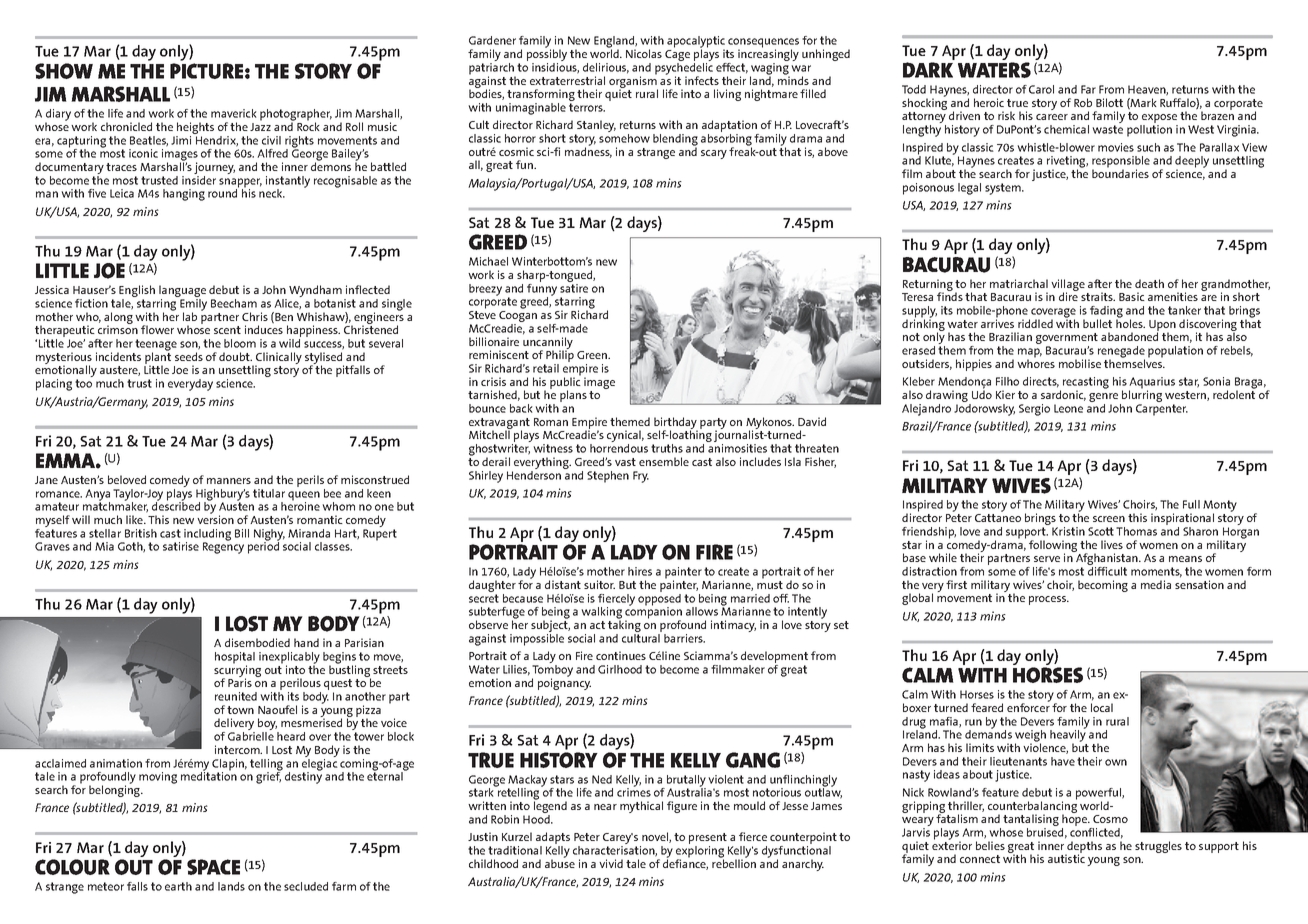 The width and height of the page is (1308, 924). Describe the element at coordinates (1191, 504) in the page. I see `Full` at that location.
